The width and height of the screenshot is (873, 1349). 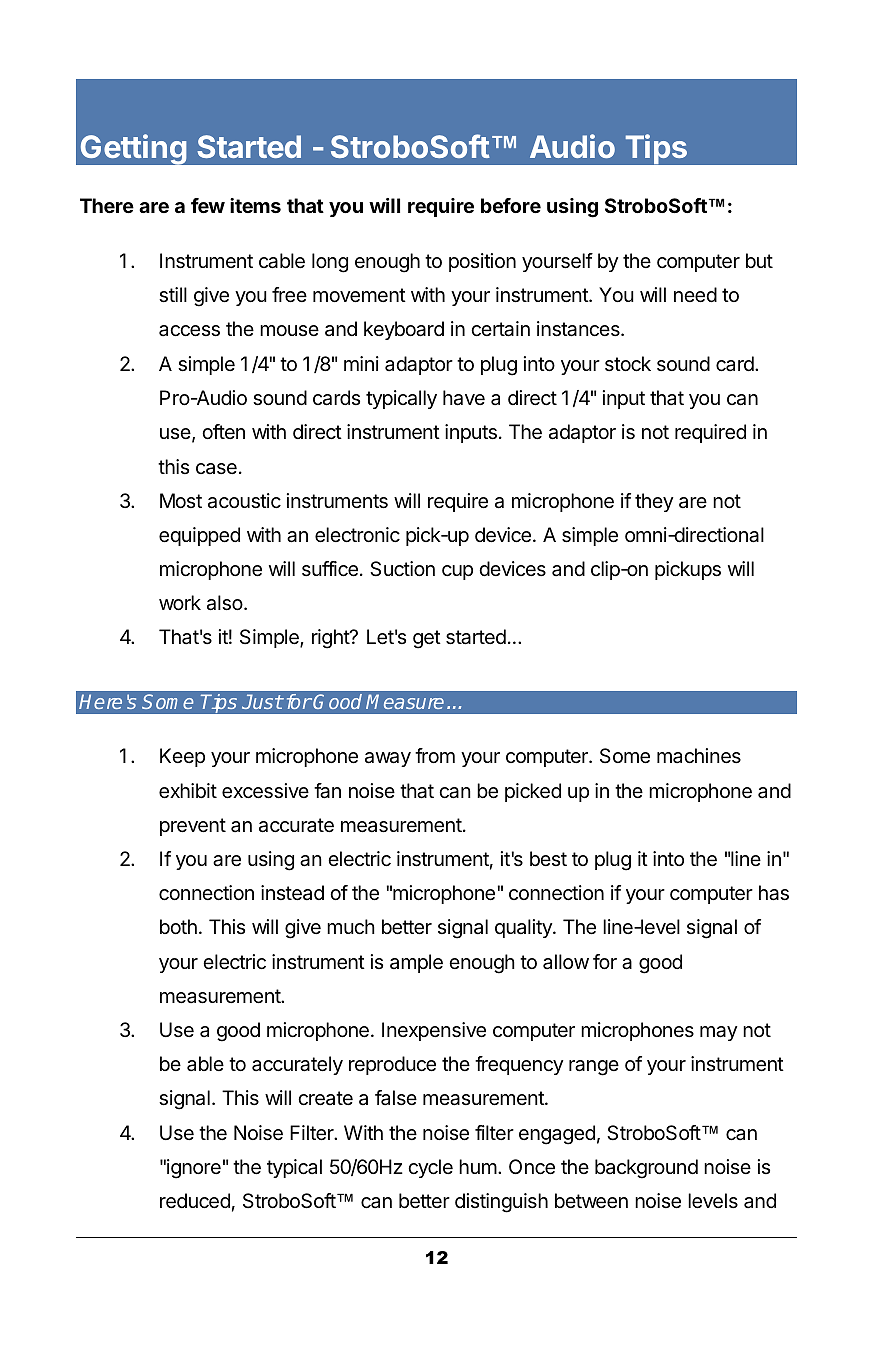 I want to click on but, so click(x=759, y=260).
